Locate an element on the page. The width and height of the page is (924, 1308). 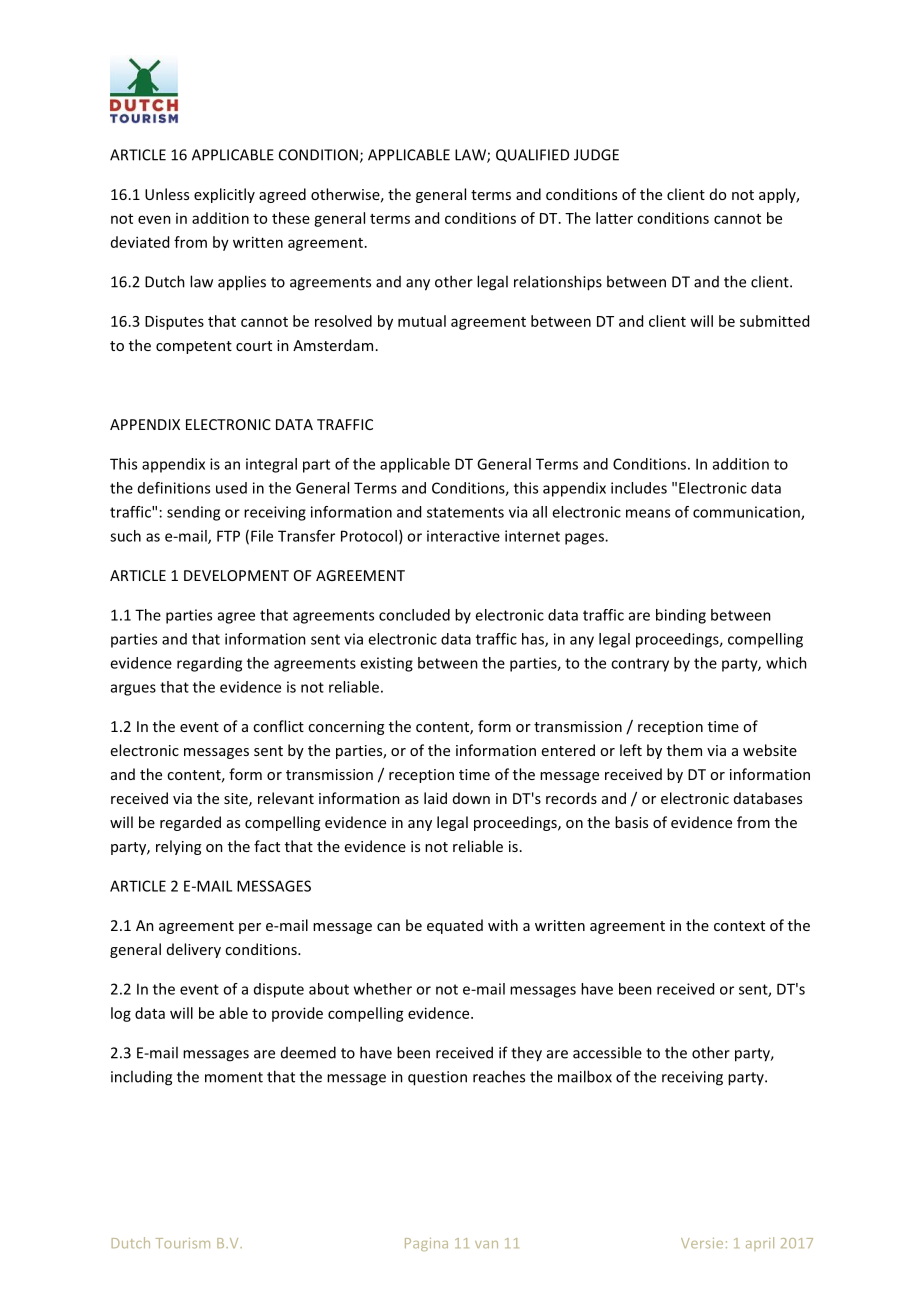
QUALIFIED is located at coordinates (532, 155).
